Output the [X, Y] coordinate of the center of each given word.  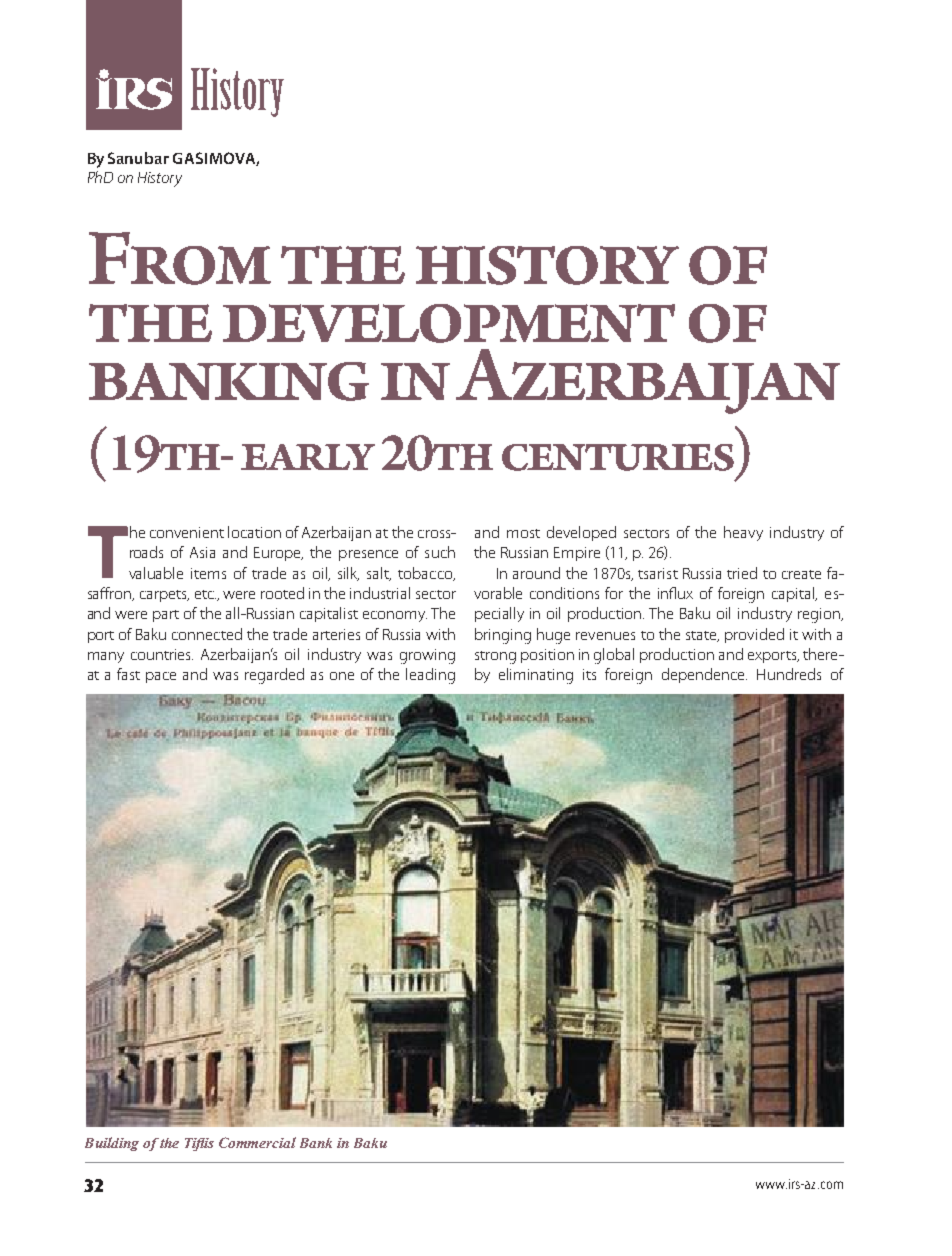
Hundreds [789, 674]
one [342, 676]
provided [754, 635]
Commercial [257, 1142]
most [523, 533]
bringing [503, 636]
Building [112, 1144]
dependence [704, 675]
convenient [187, 532]
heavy [743, 533]
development [449, 323]
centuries [618, 457]
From [180, 258]
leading [430, 676]
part [166, 616]
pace [161, 677]
